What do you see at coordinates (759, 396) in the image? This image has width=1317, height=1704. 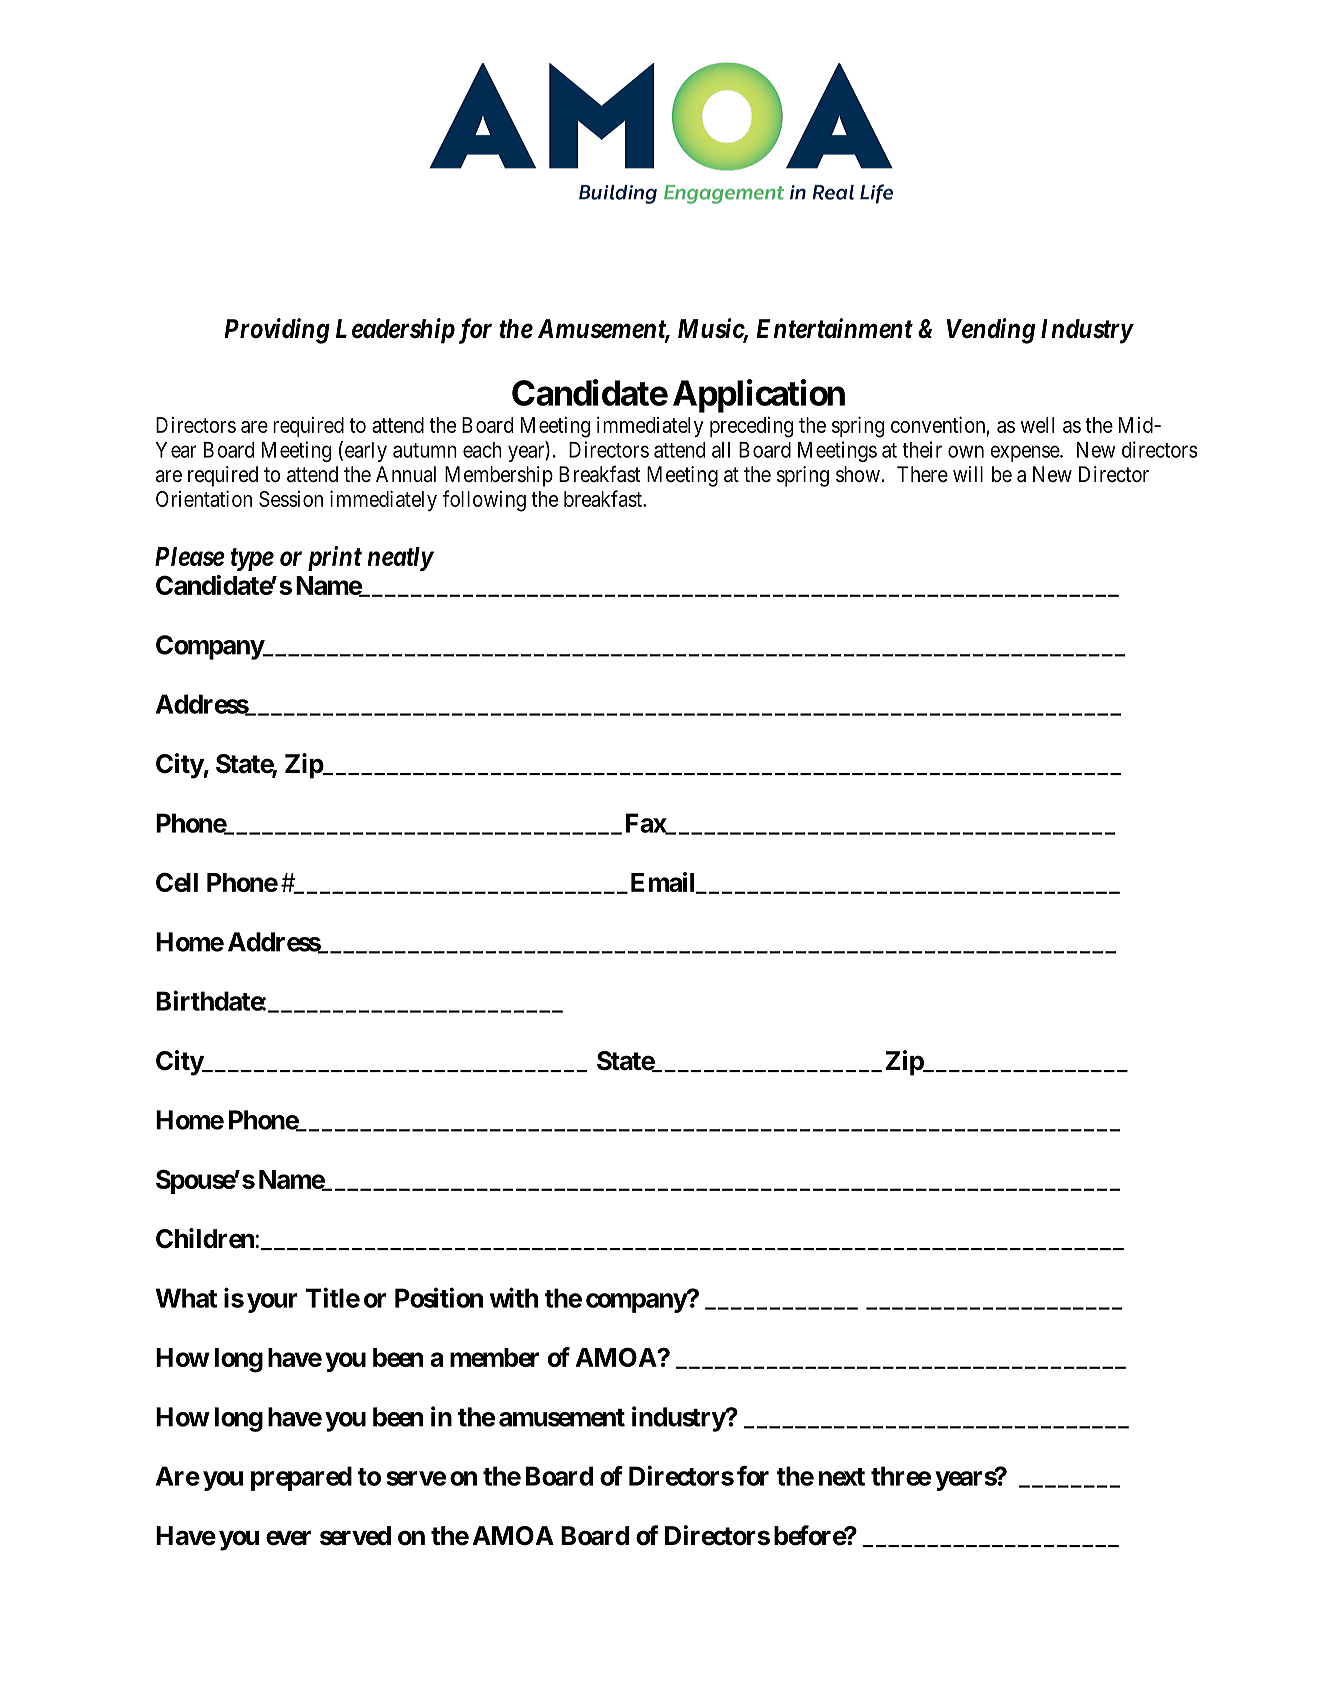 I see `Application` at bounding box center [759, 396].
